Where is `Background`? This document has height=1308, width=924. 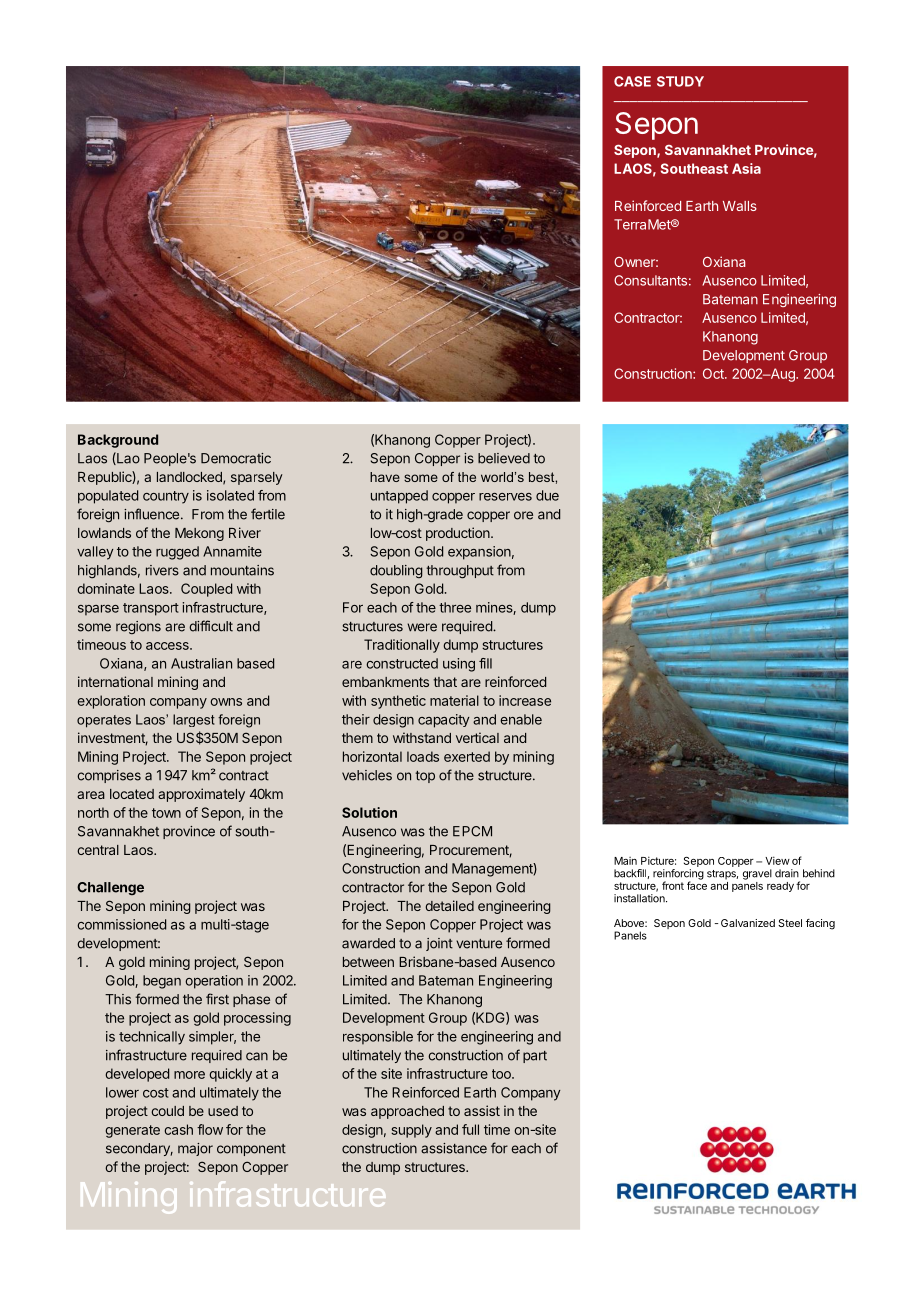 Background is located at coordinates (118, 441).
